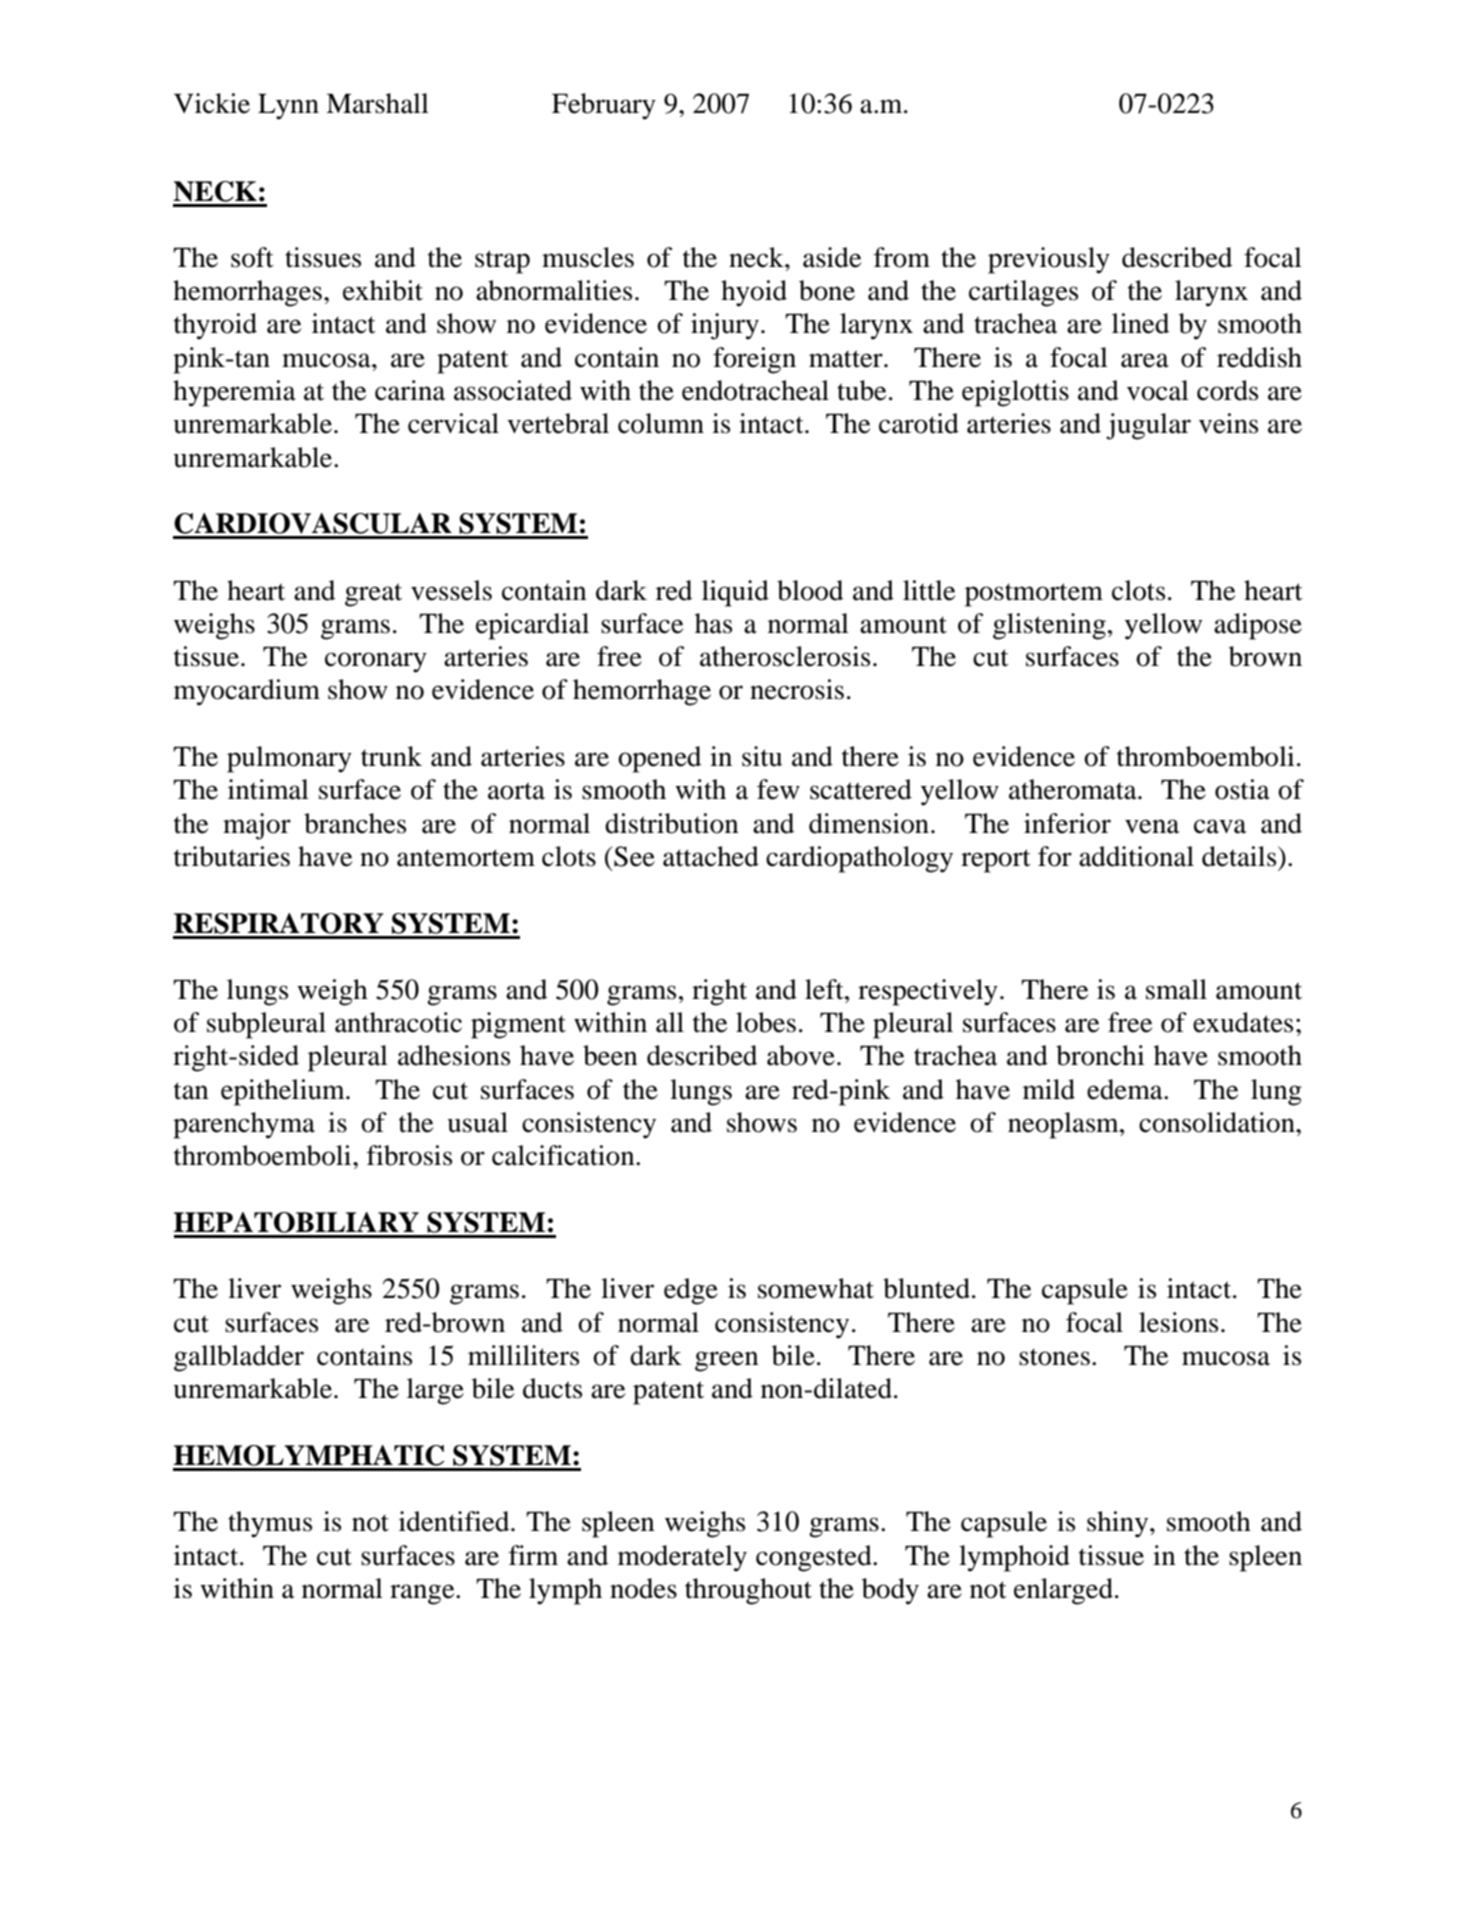 This screenshot has height=1910, width=1476. I want to click on additional, so click(1136, 856).
